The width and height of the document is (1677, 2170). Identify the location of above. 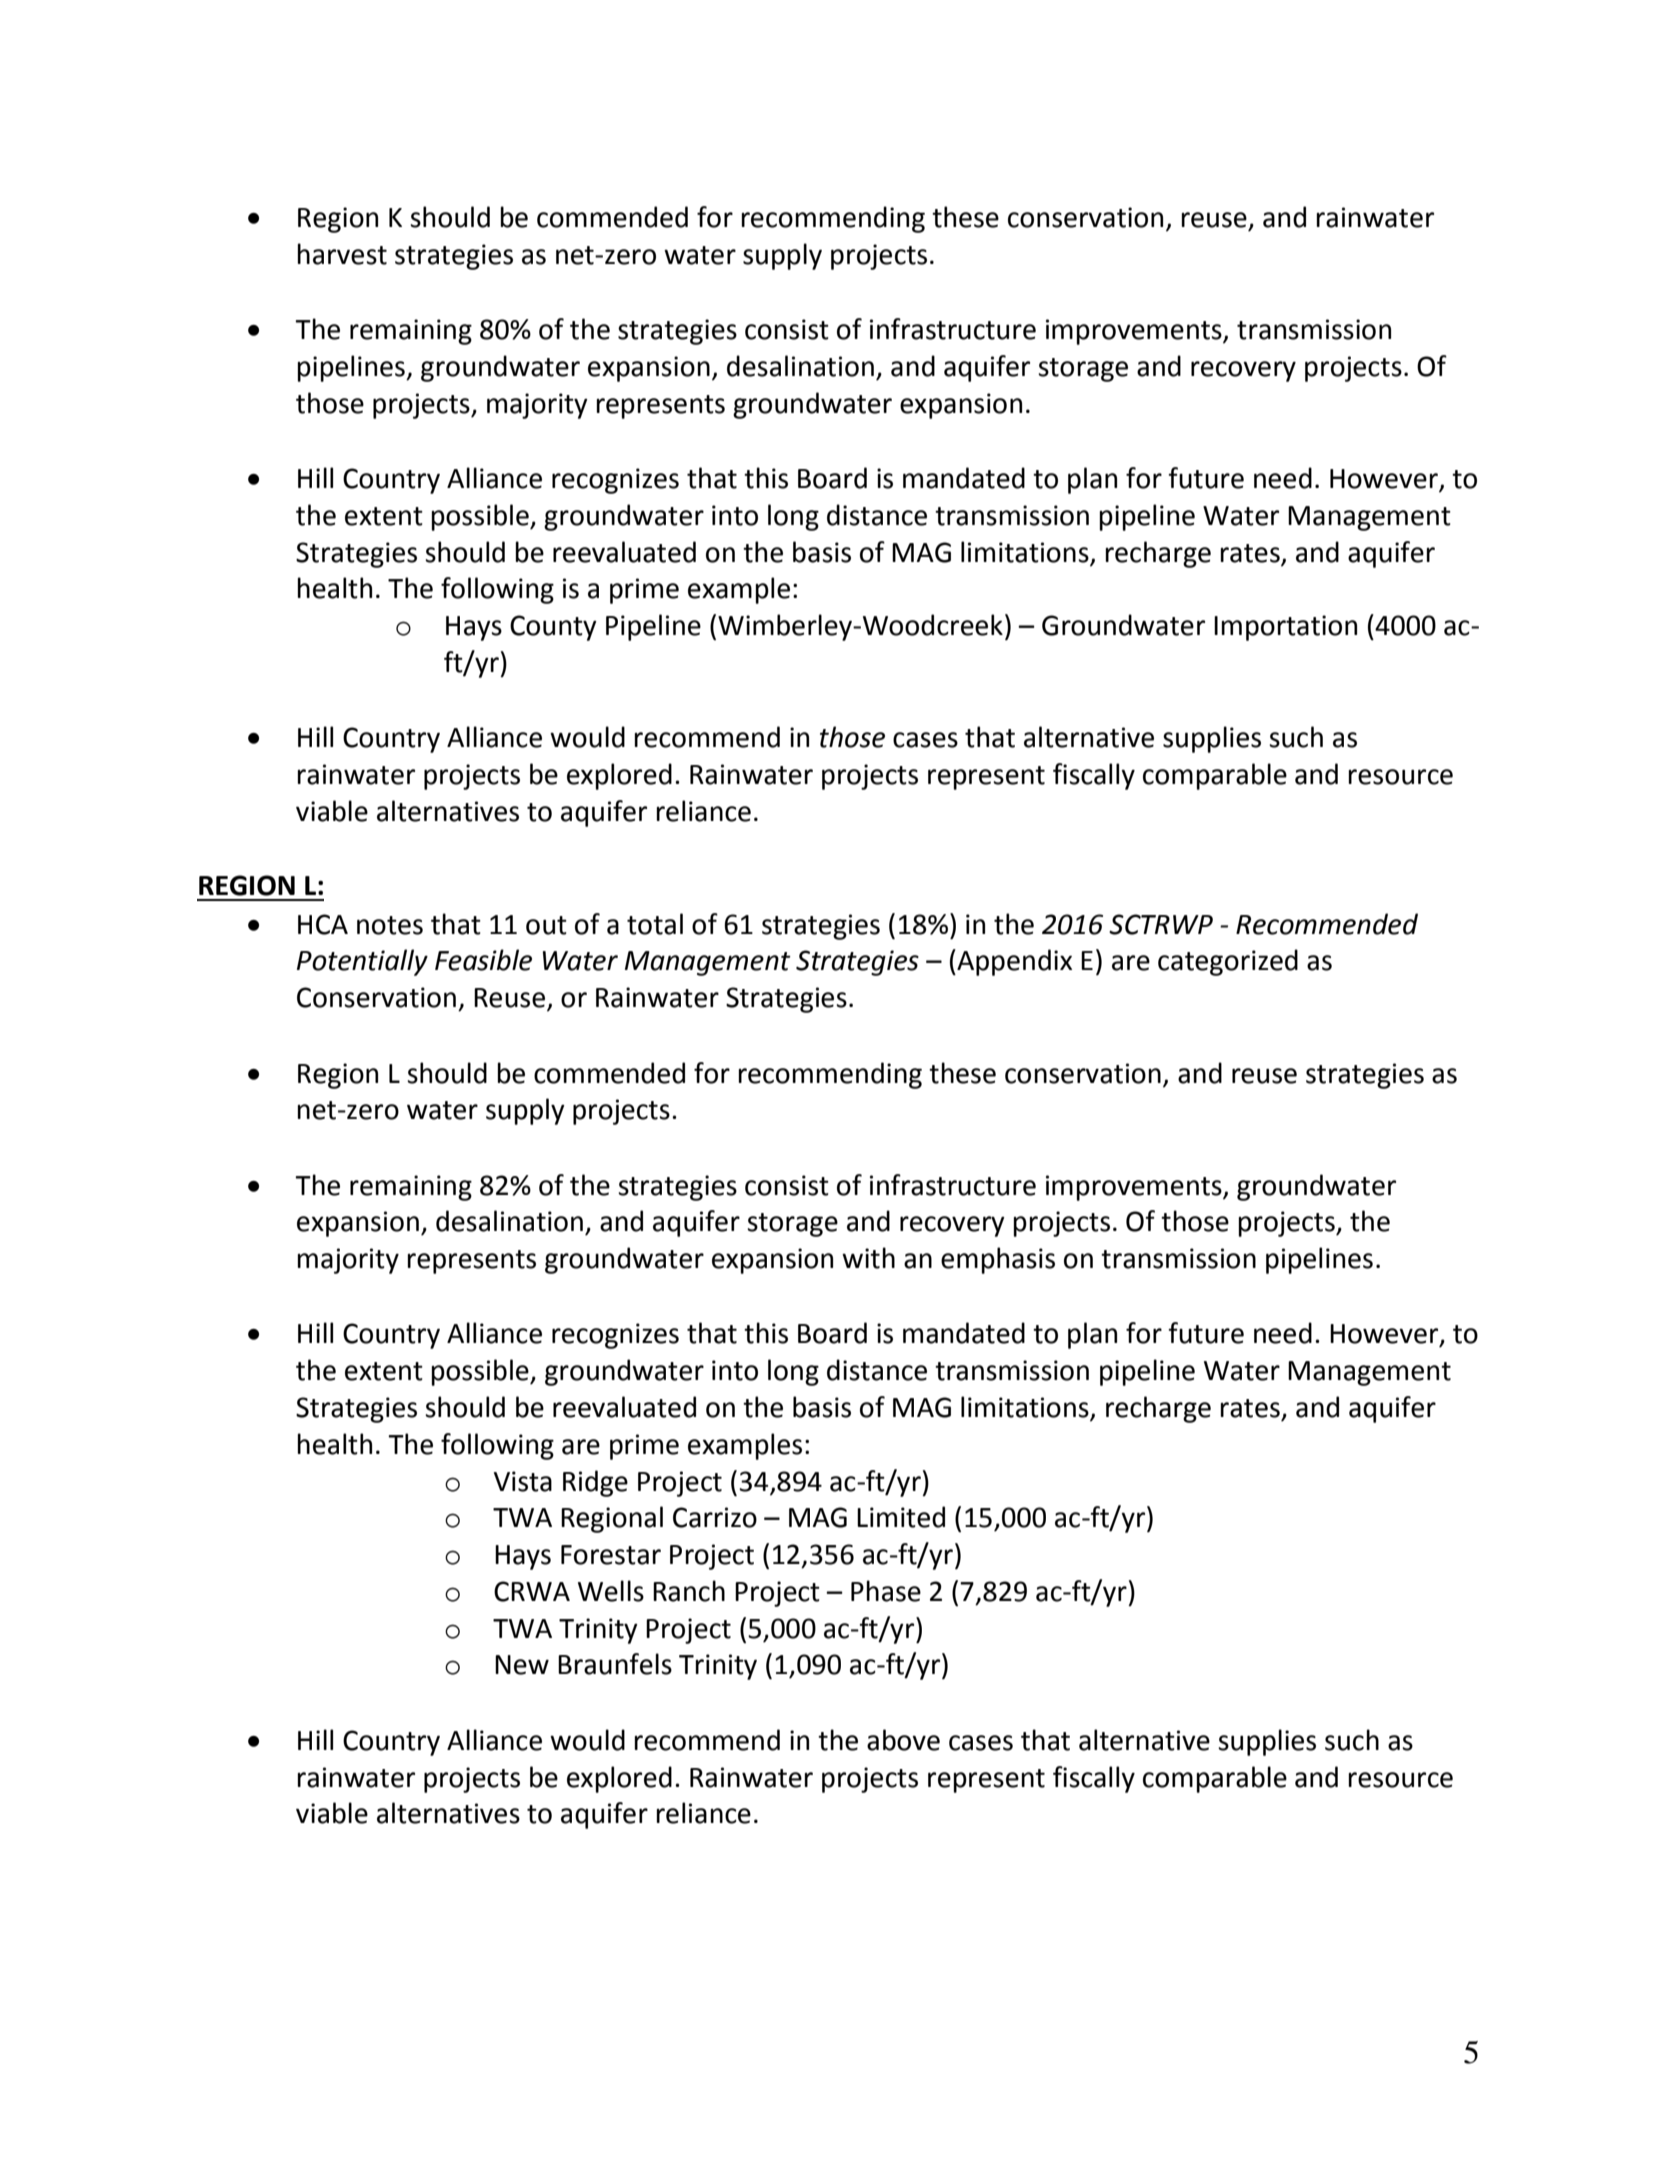
(903, 1740).
